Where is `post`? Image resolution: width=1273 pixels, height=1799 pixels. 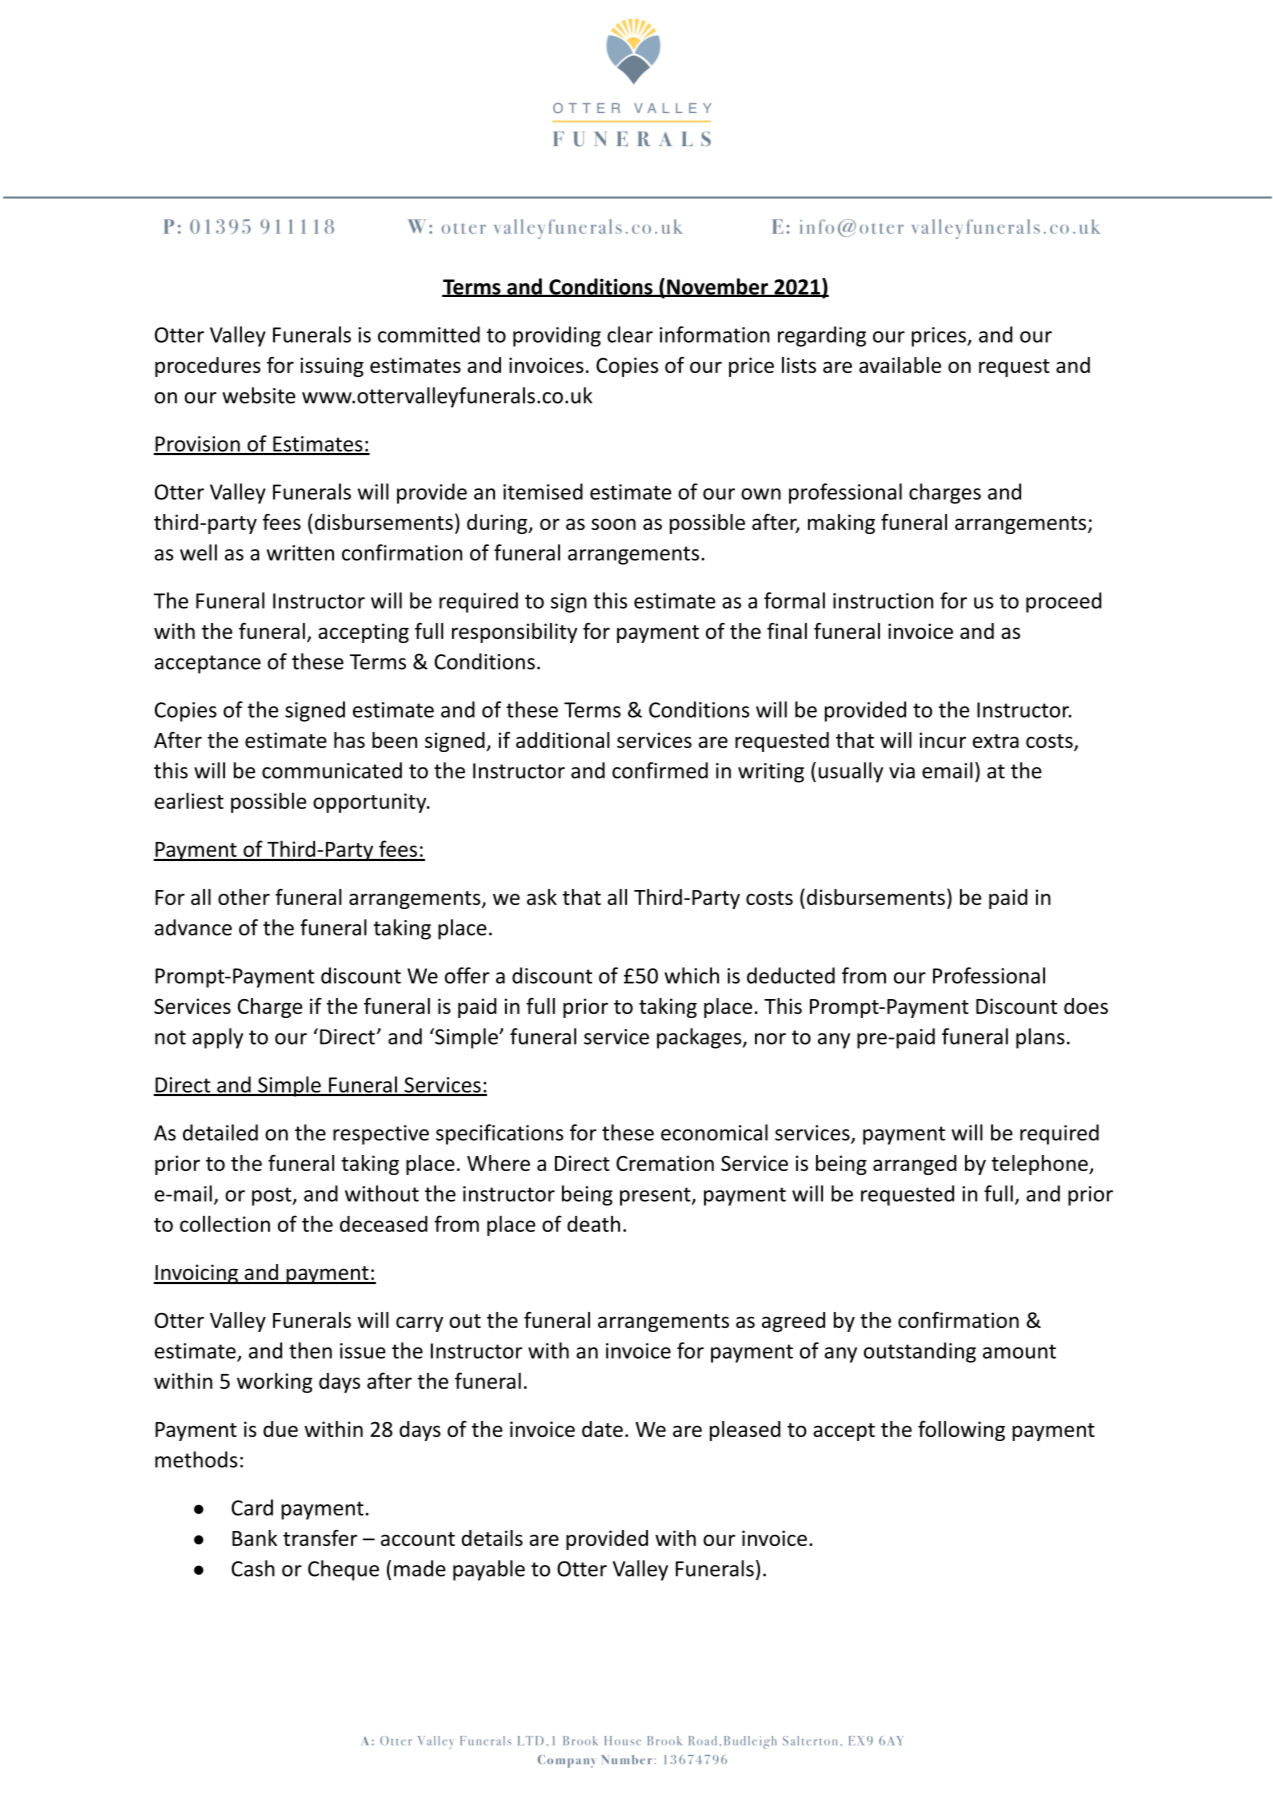
post is located at coordinates (273, 1196).
